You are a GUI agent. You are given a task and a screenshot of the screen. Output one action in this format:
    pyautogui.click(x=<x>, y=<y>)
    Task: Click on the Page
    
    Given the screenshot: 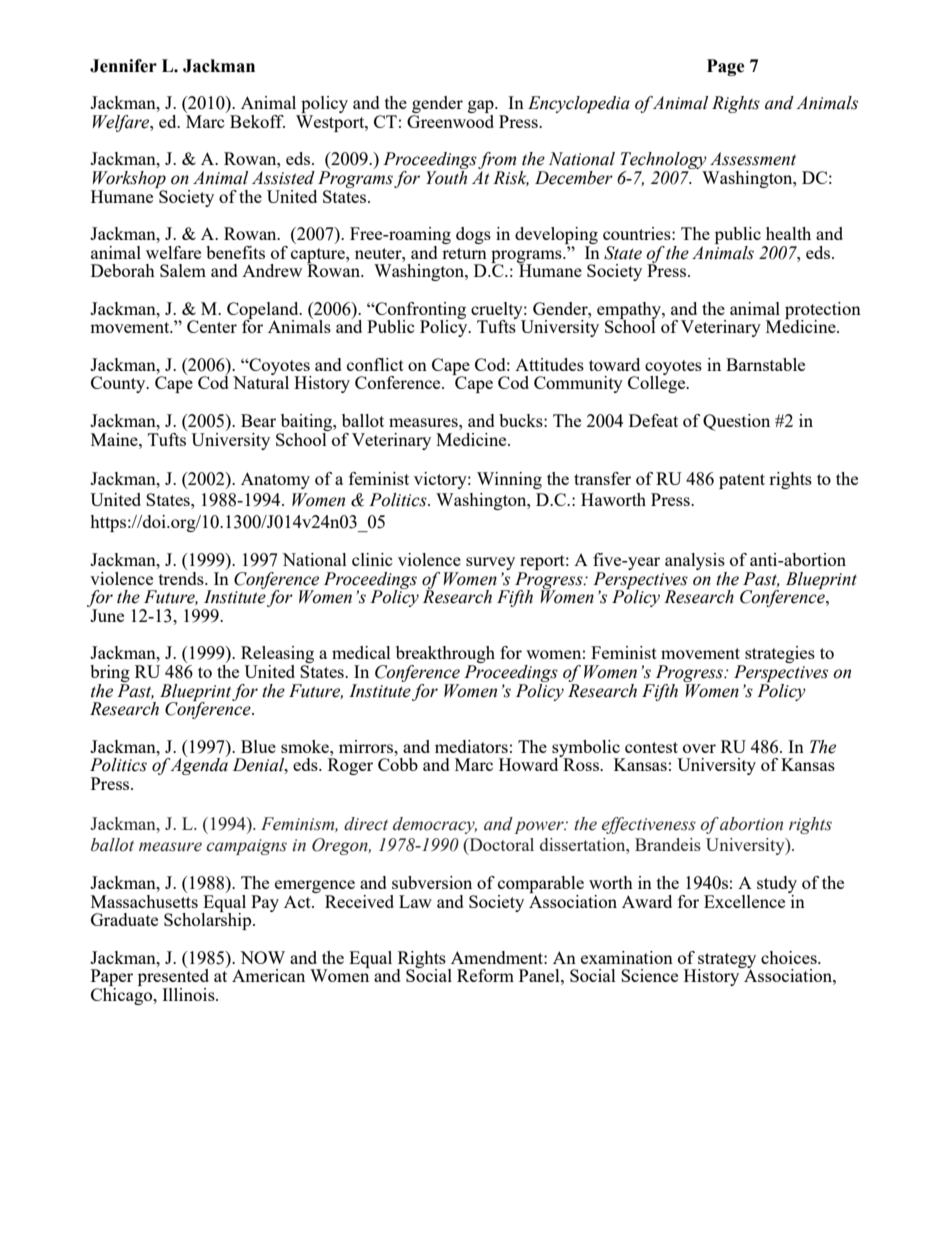 What is the action you would take?
    pyautogui.click(x=726, y=67)
